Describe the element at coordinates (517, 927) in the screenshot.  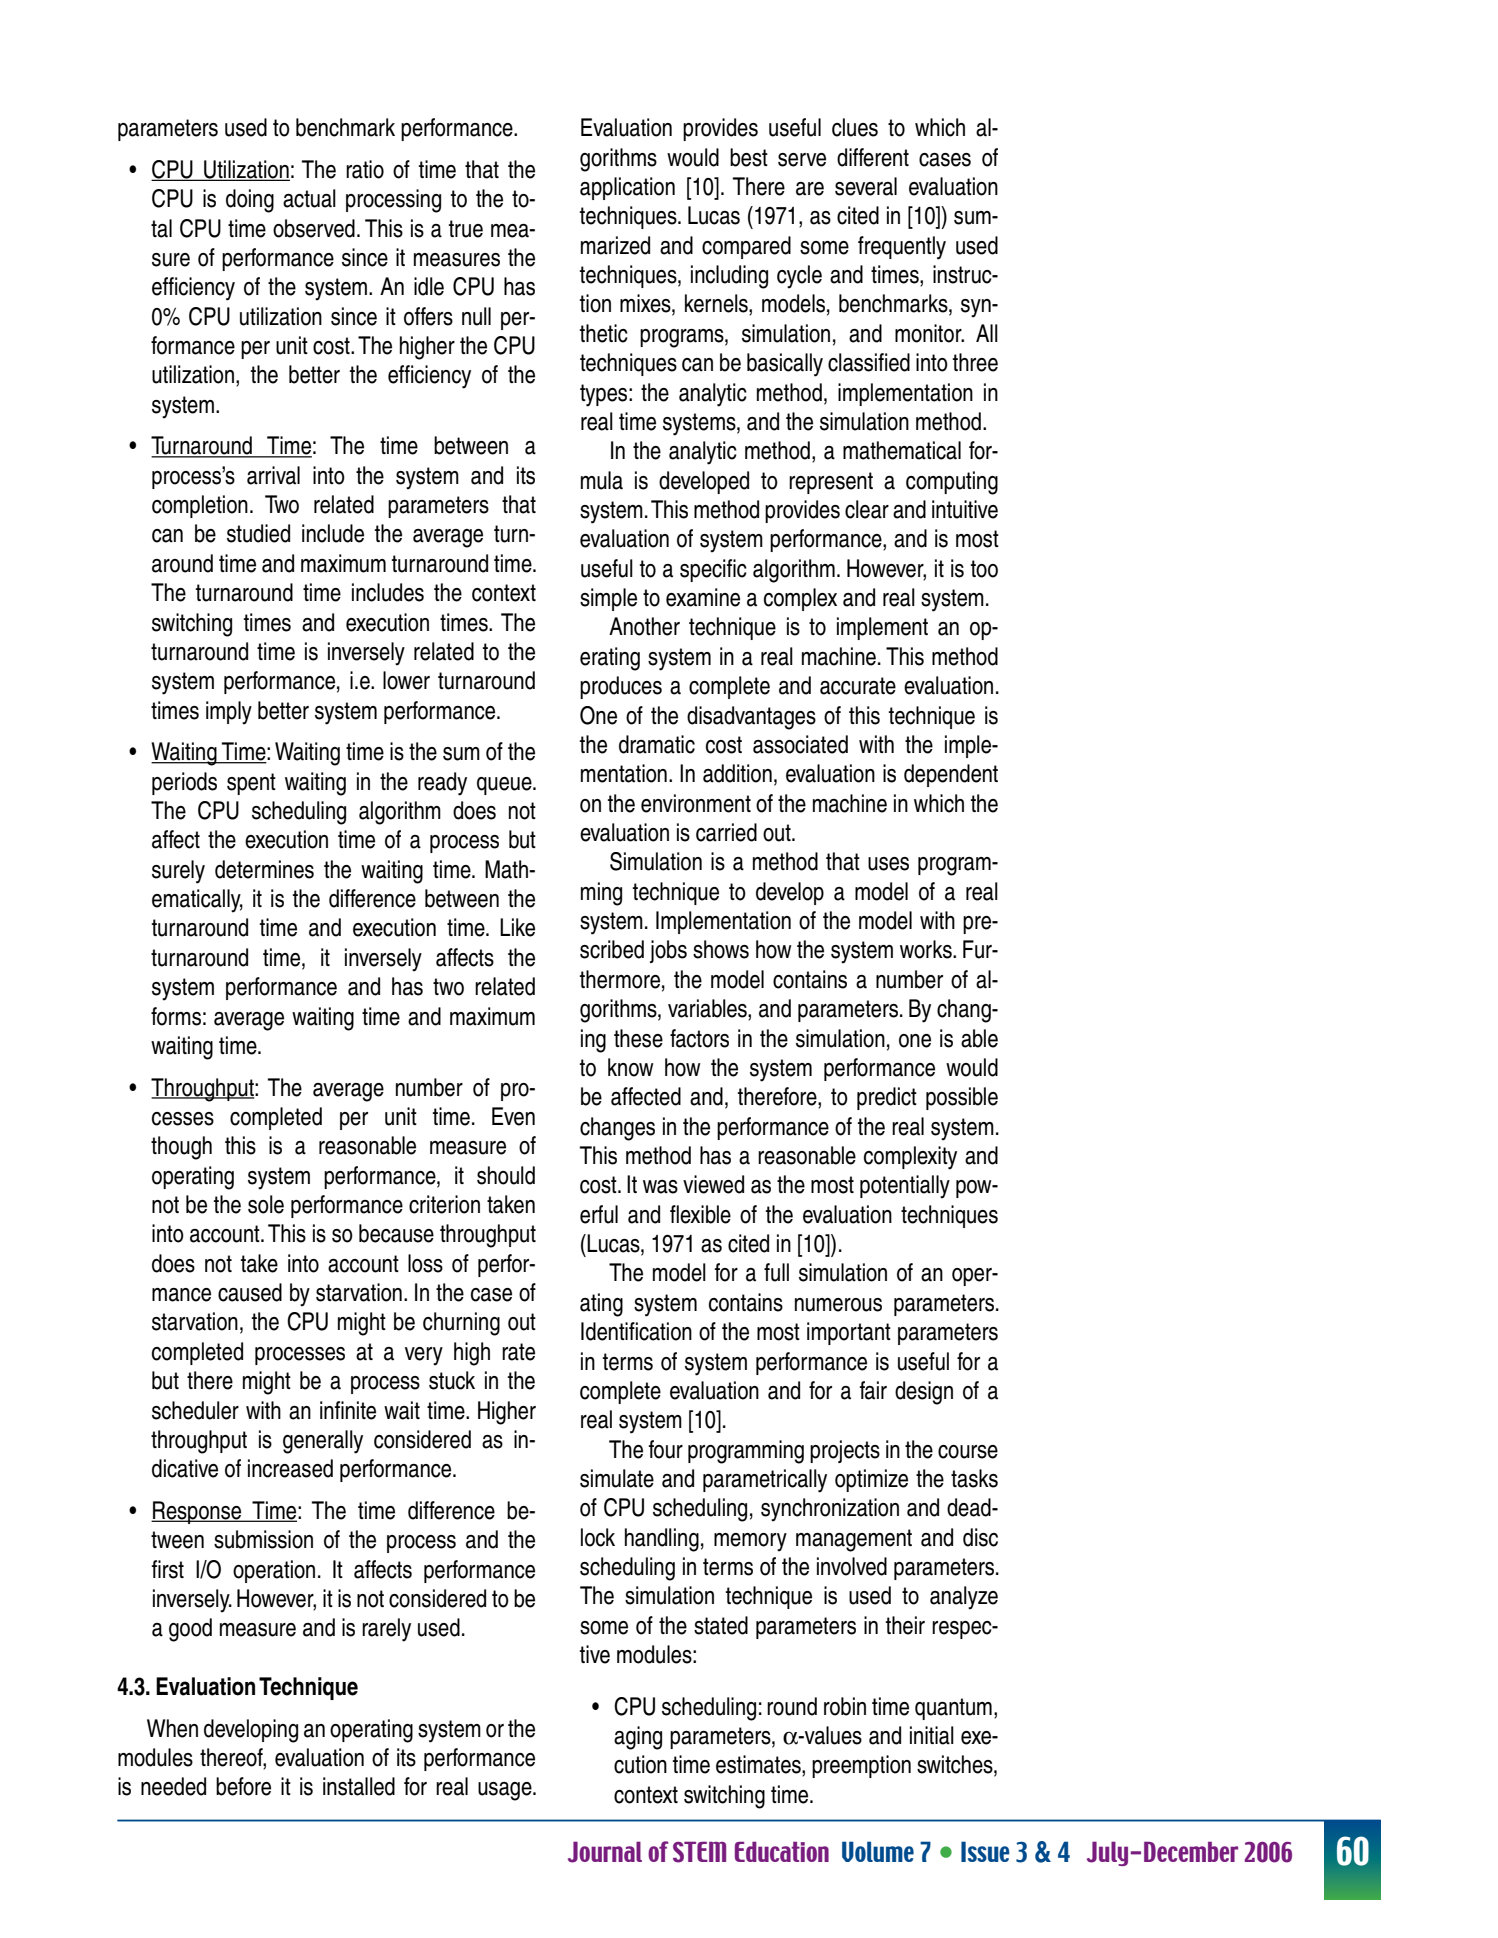
I see `Like` at that location.
